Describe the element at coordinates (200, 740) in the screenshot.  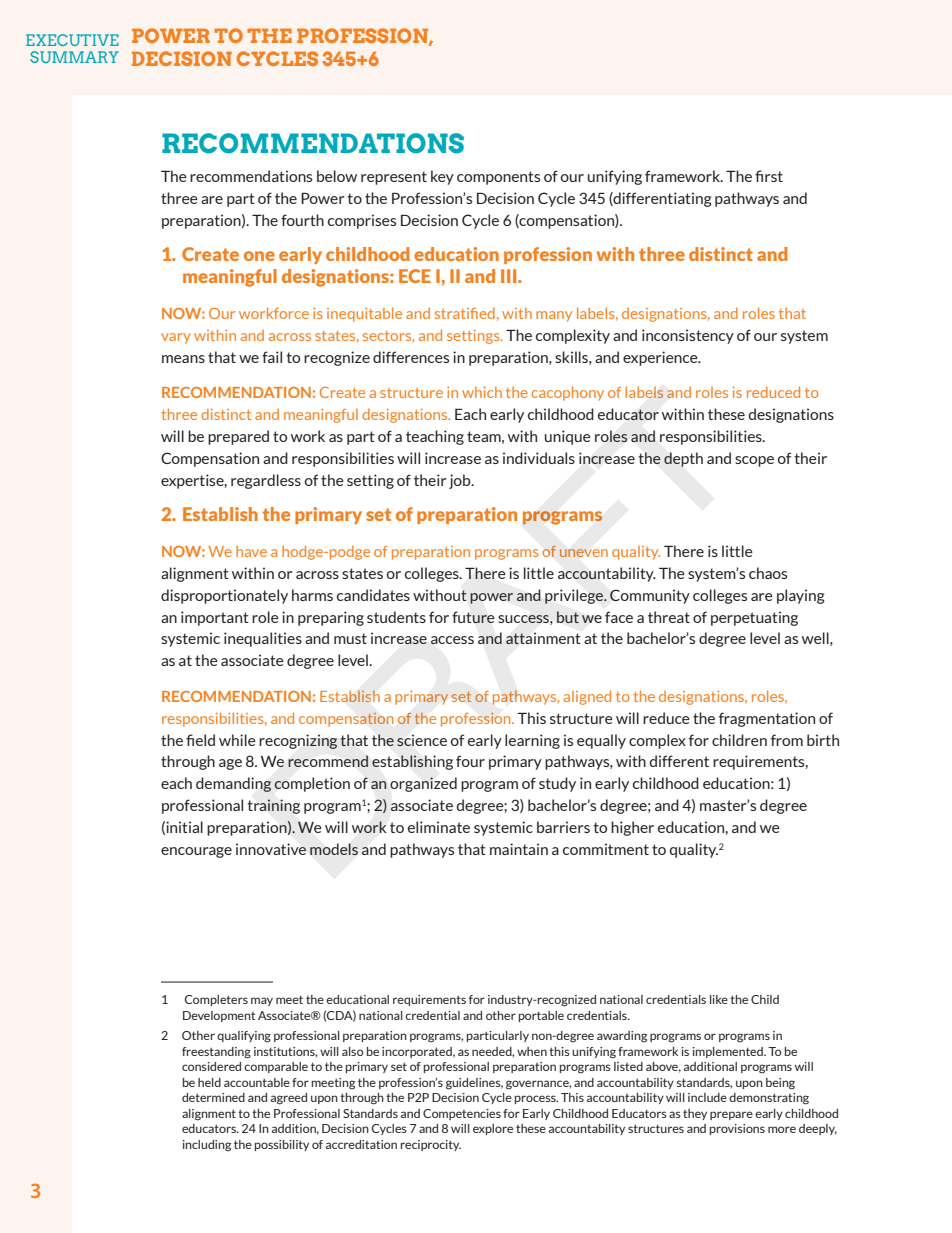
I see `field` at that location.
